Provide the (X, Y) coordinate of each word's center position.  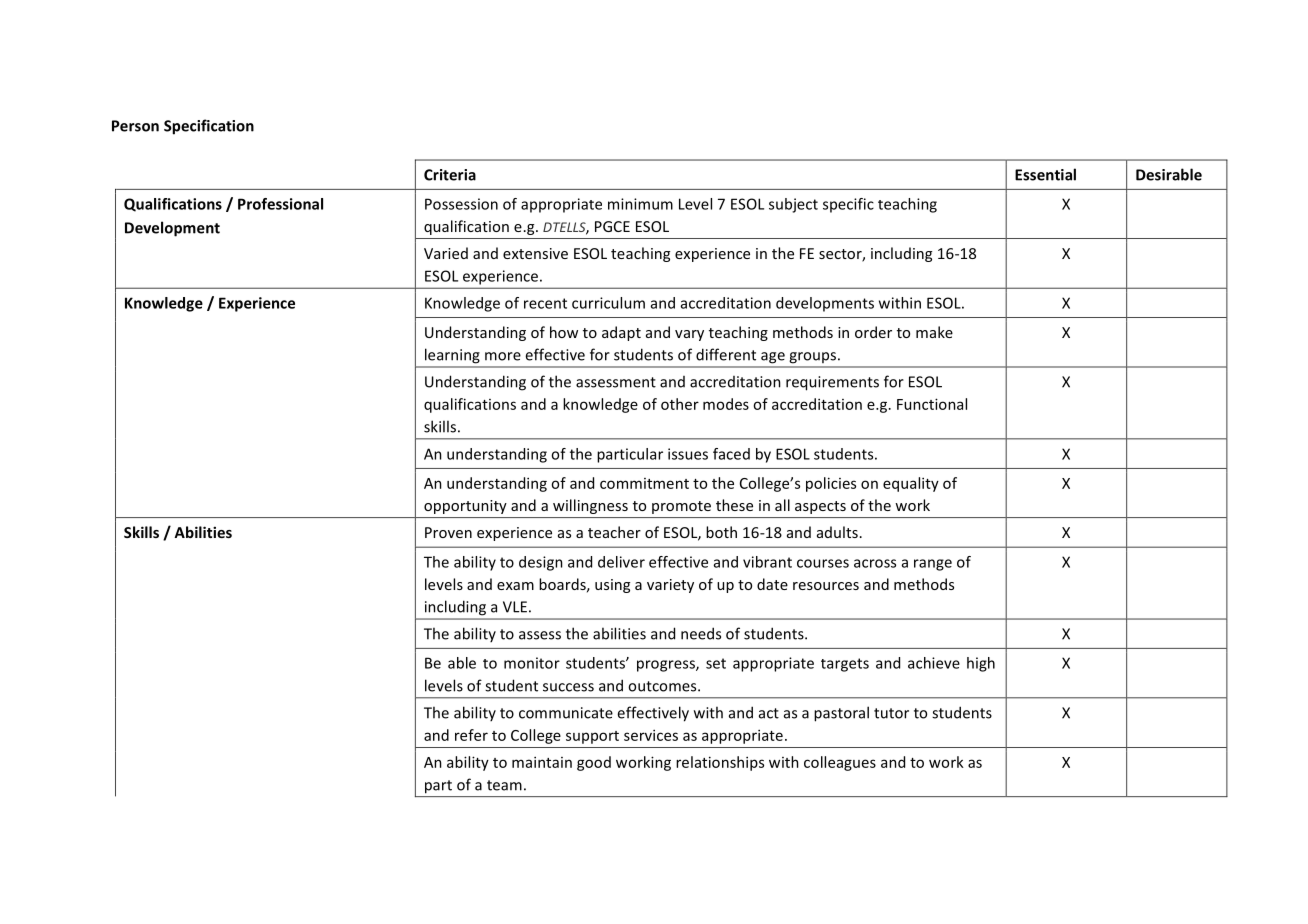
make (934, 332)
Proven (448, 532)
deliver (621, 562)
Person (135, 126)
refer (471, 735)
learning (452, 356)
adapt (621, 333)
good (594, 763)
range (933, 565)
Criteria (450, 175)
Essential (1045, 174)
